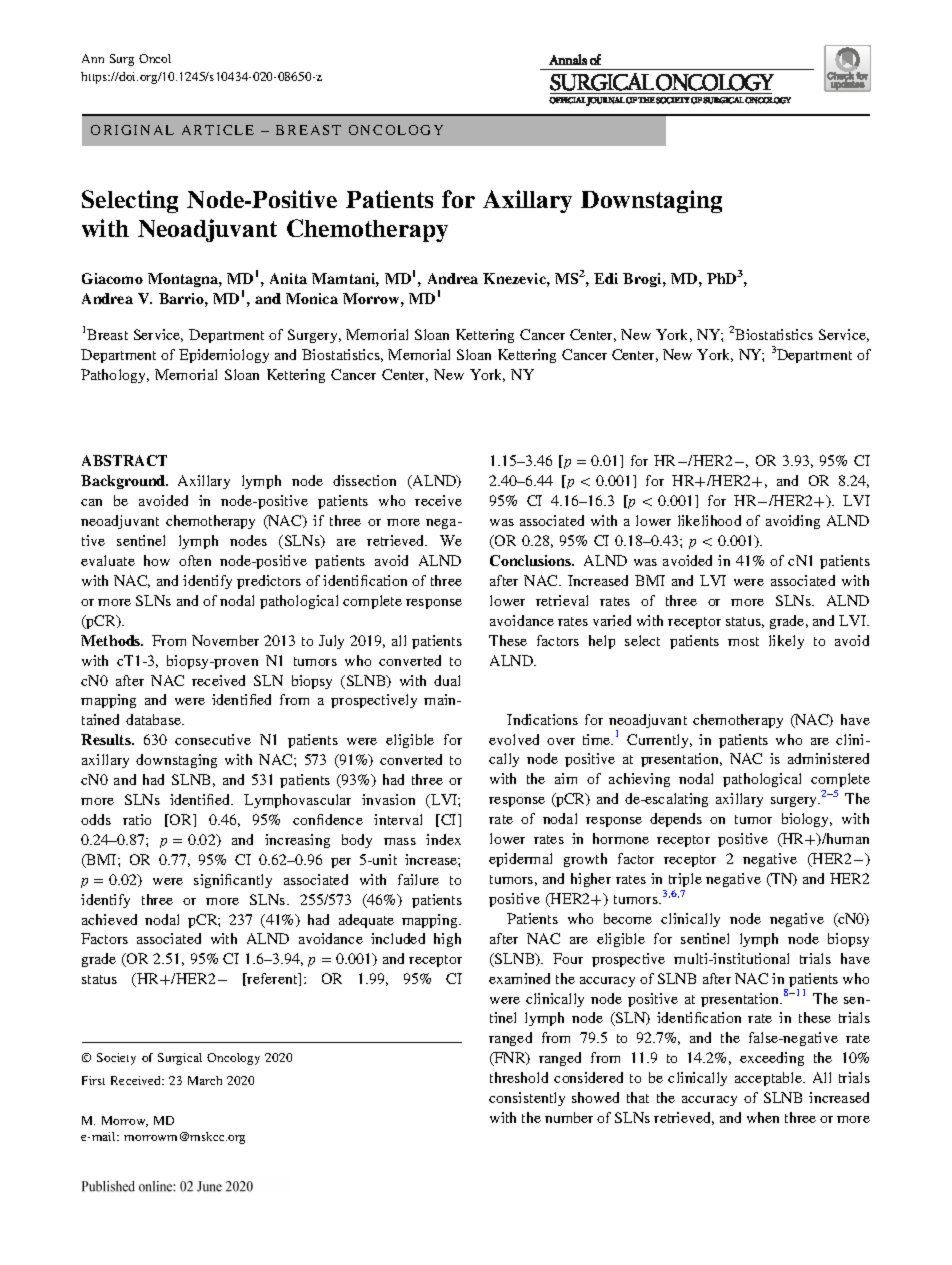 This page has height=1265, width=952. Describe the element at coordinates (769, 1079) in the page. I see `acceptable` at that location.
